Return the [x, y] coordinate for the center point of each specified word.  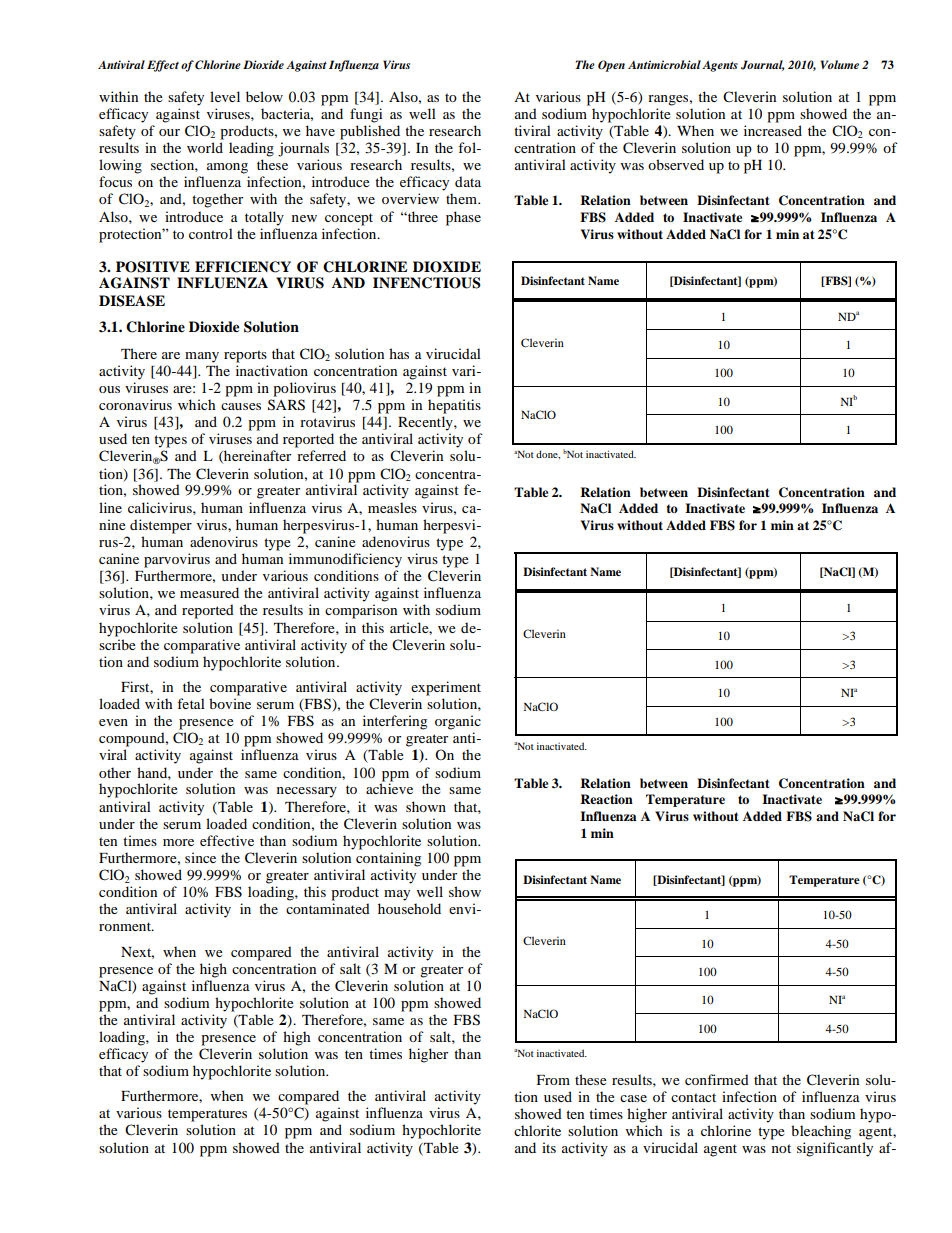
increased [773, 130]
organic [458, 722]
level [225, 96]
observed [676, 164]
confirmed [717, 1079]
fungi [366, 115]
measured [209, 592]
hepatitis [454, 406]
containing [388, 859]
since [200, 857]
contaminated [328, 908]
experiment [446, 688]
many [202, 357]
